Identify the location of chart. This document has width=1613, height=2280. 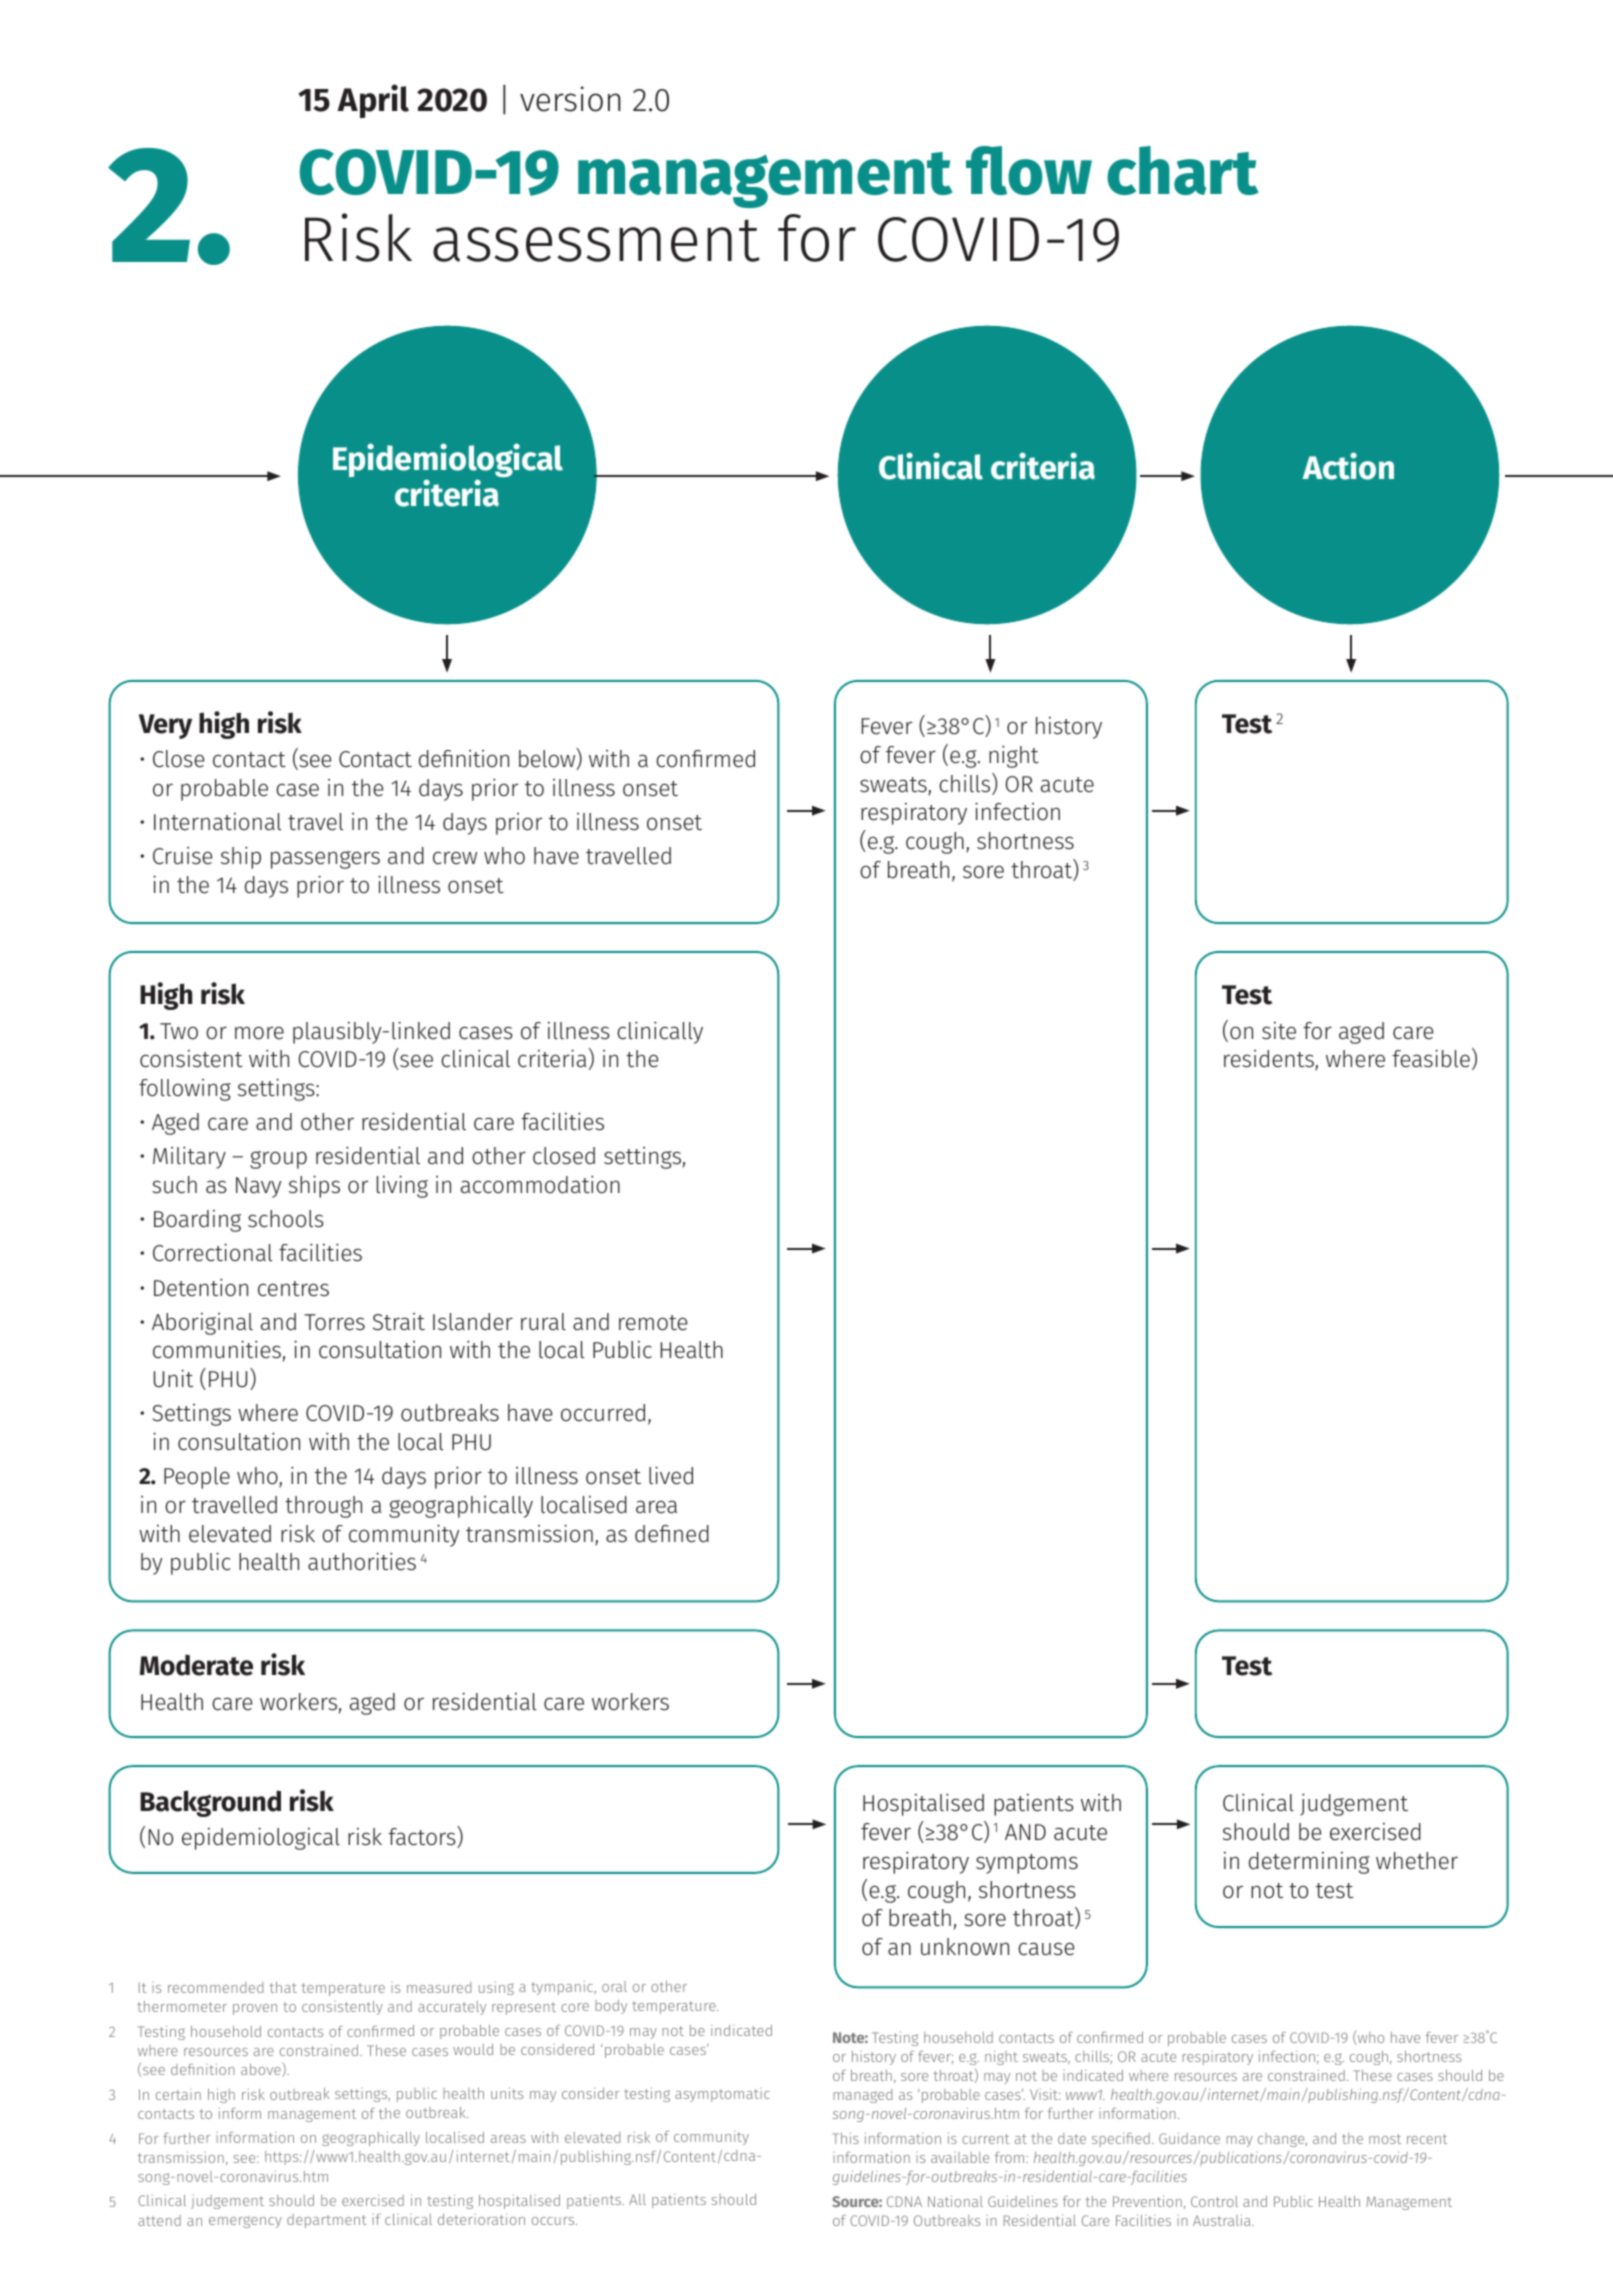
(1183, 170).
